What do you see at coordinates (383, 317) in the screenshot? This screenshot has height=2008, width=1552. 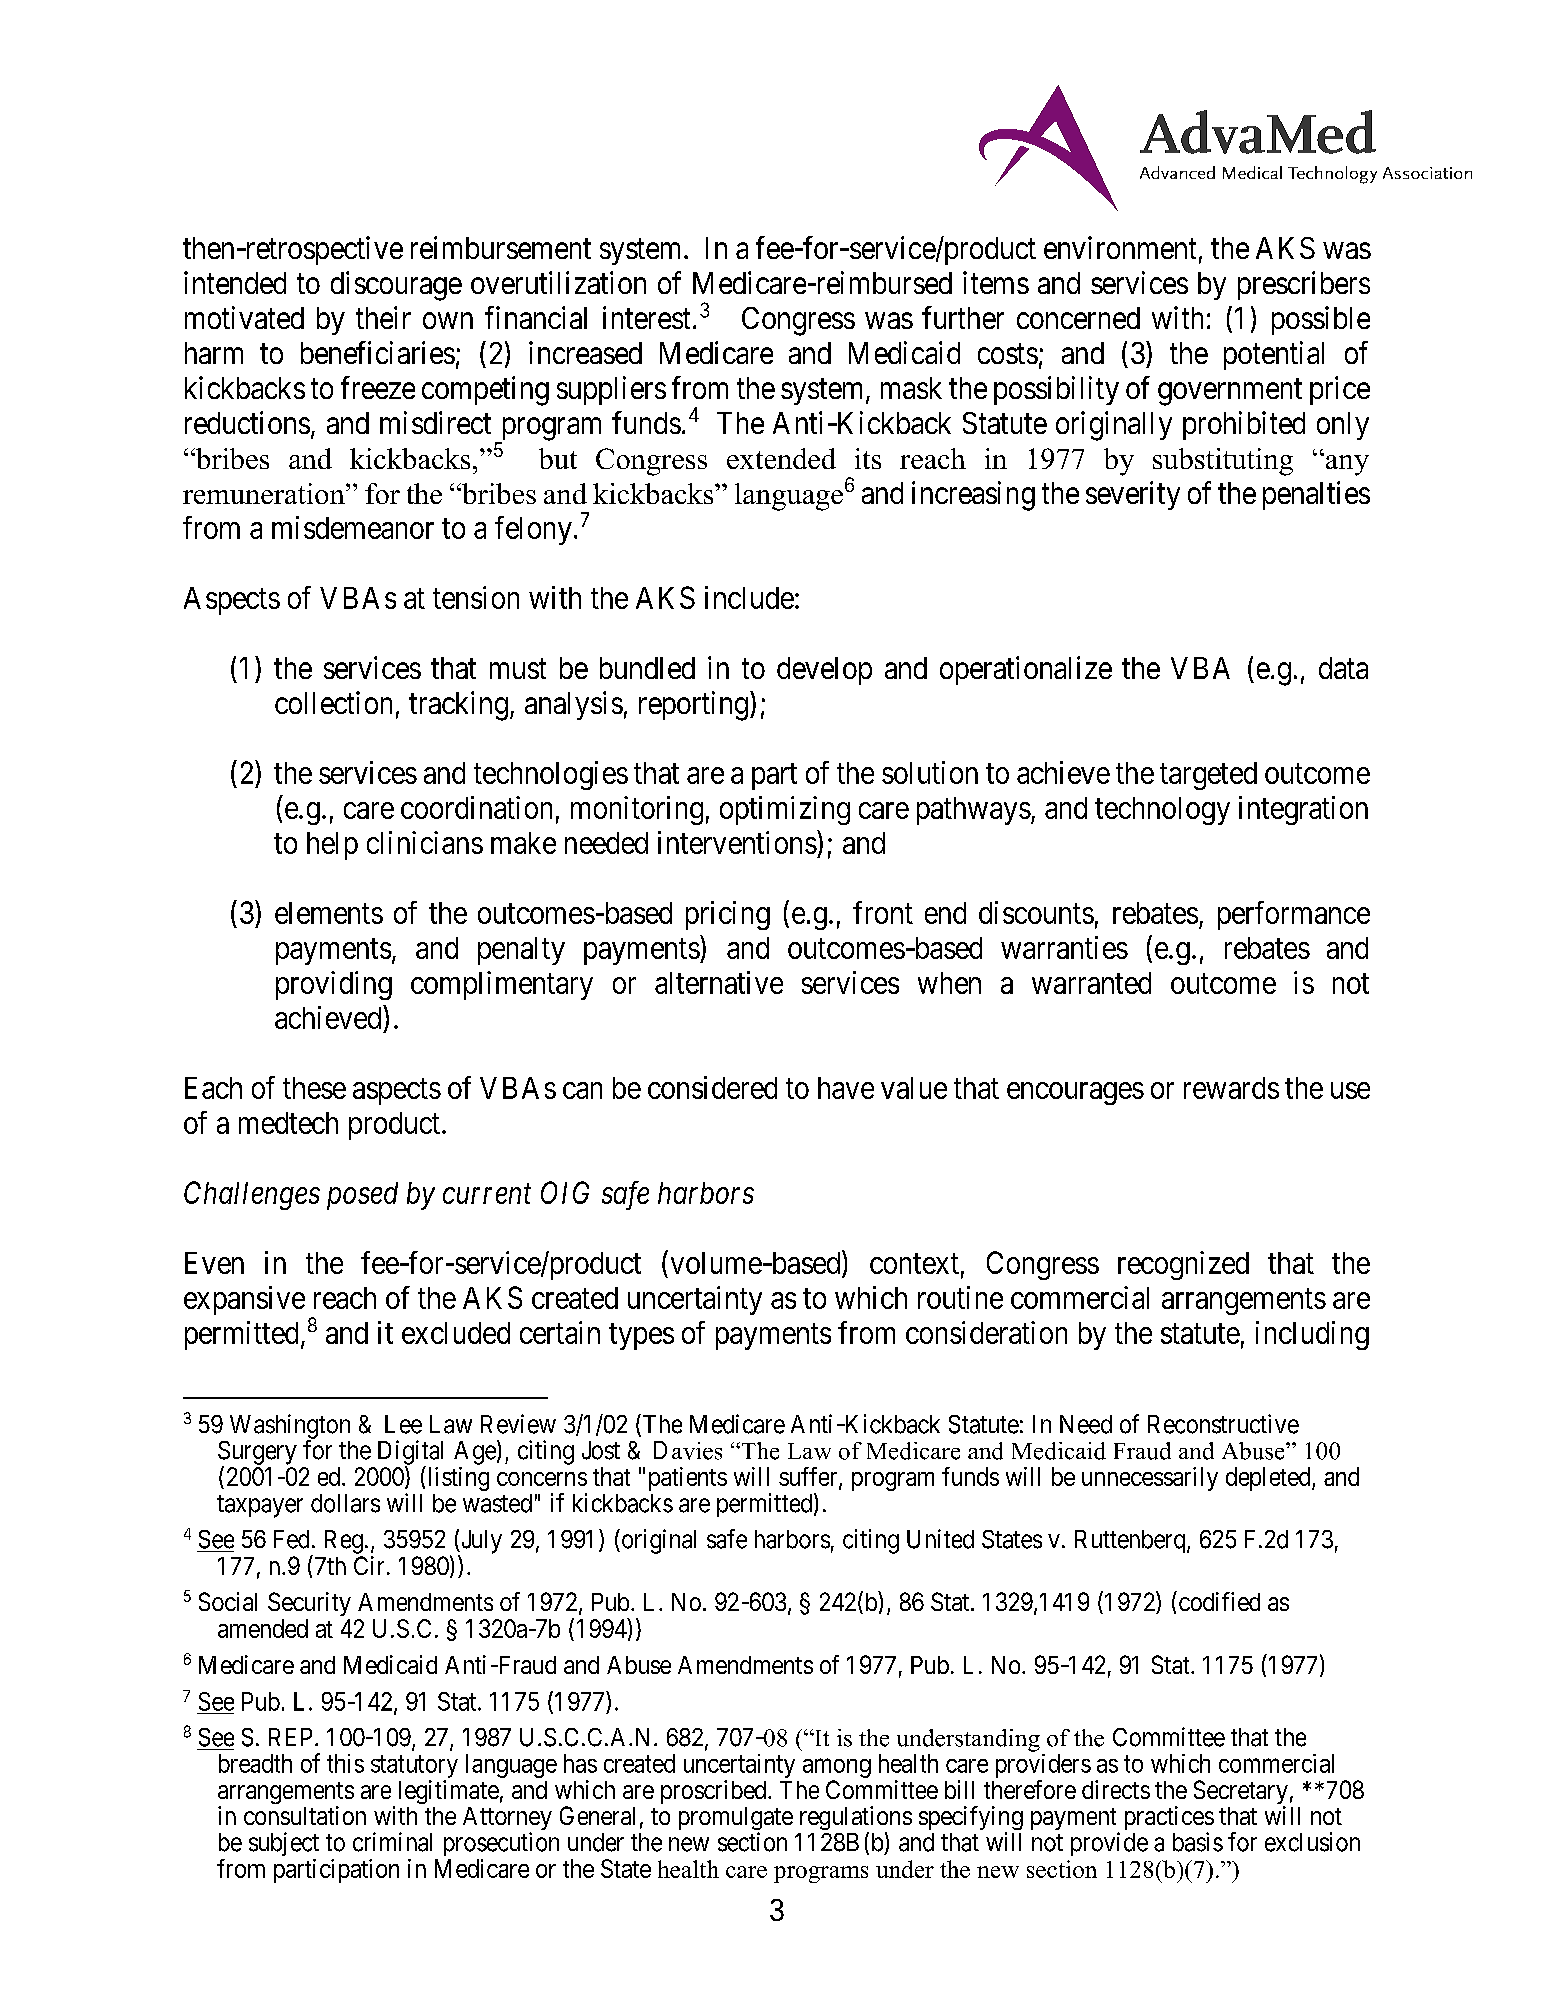 I see `their` at bounding box center [383, 317].
